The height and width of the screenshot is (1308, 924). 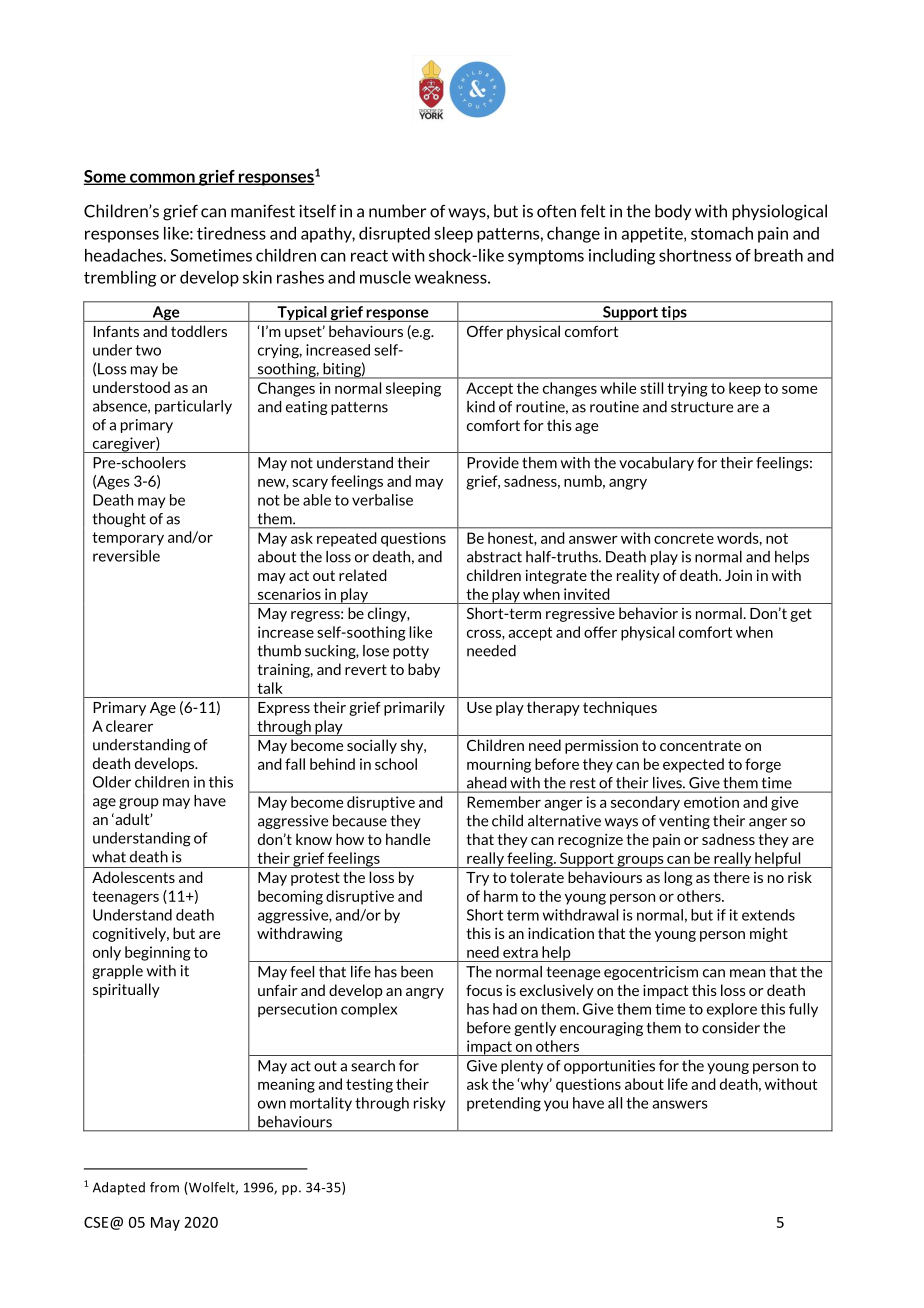 What do you see at coordinates (700, 745) in the screenshot?
I see `concentrate` at bounding box center [700, 745].
